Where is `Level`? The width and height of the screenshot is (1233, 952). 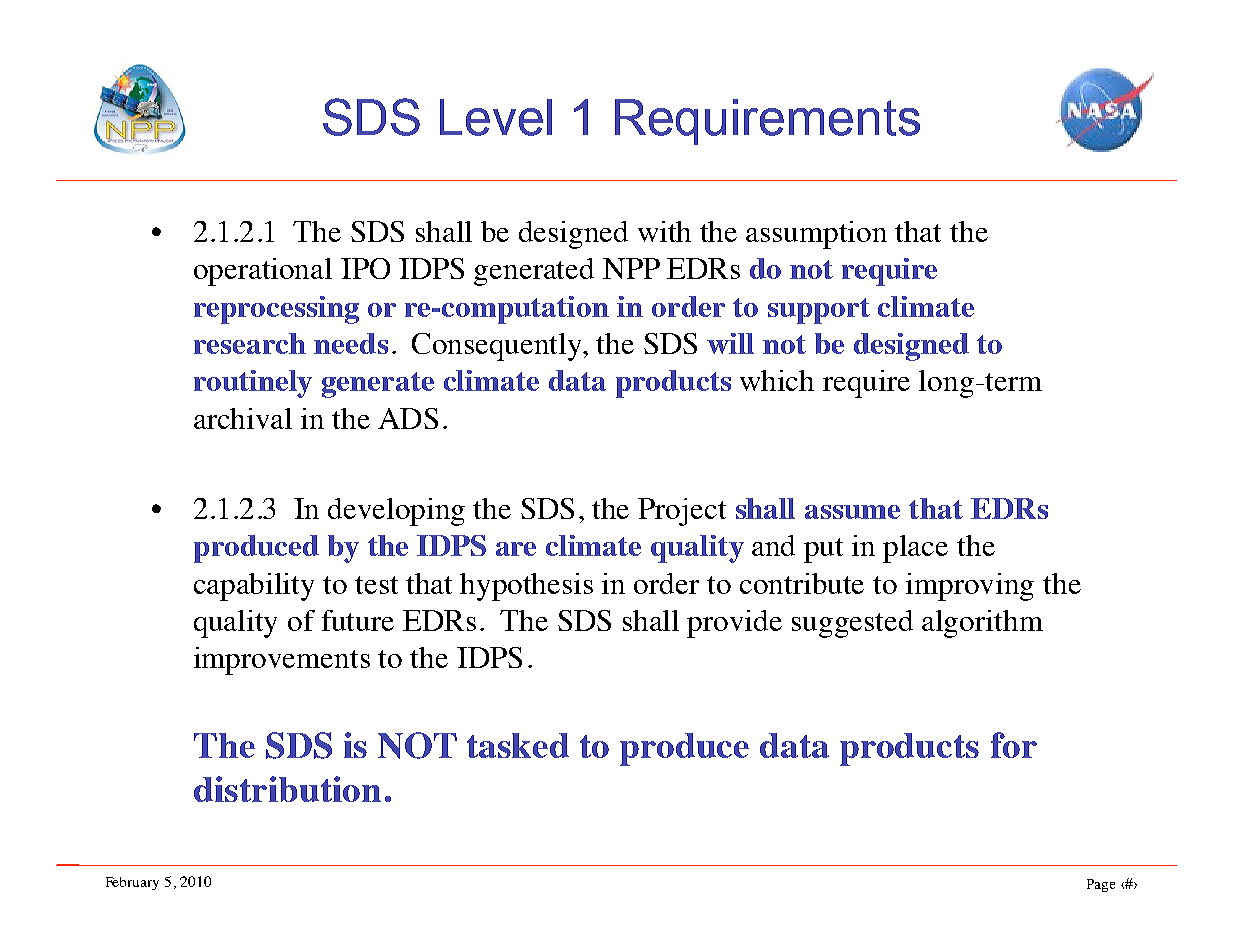
Level is located at coordinates (496, 117).
